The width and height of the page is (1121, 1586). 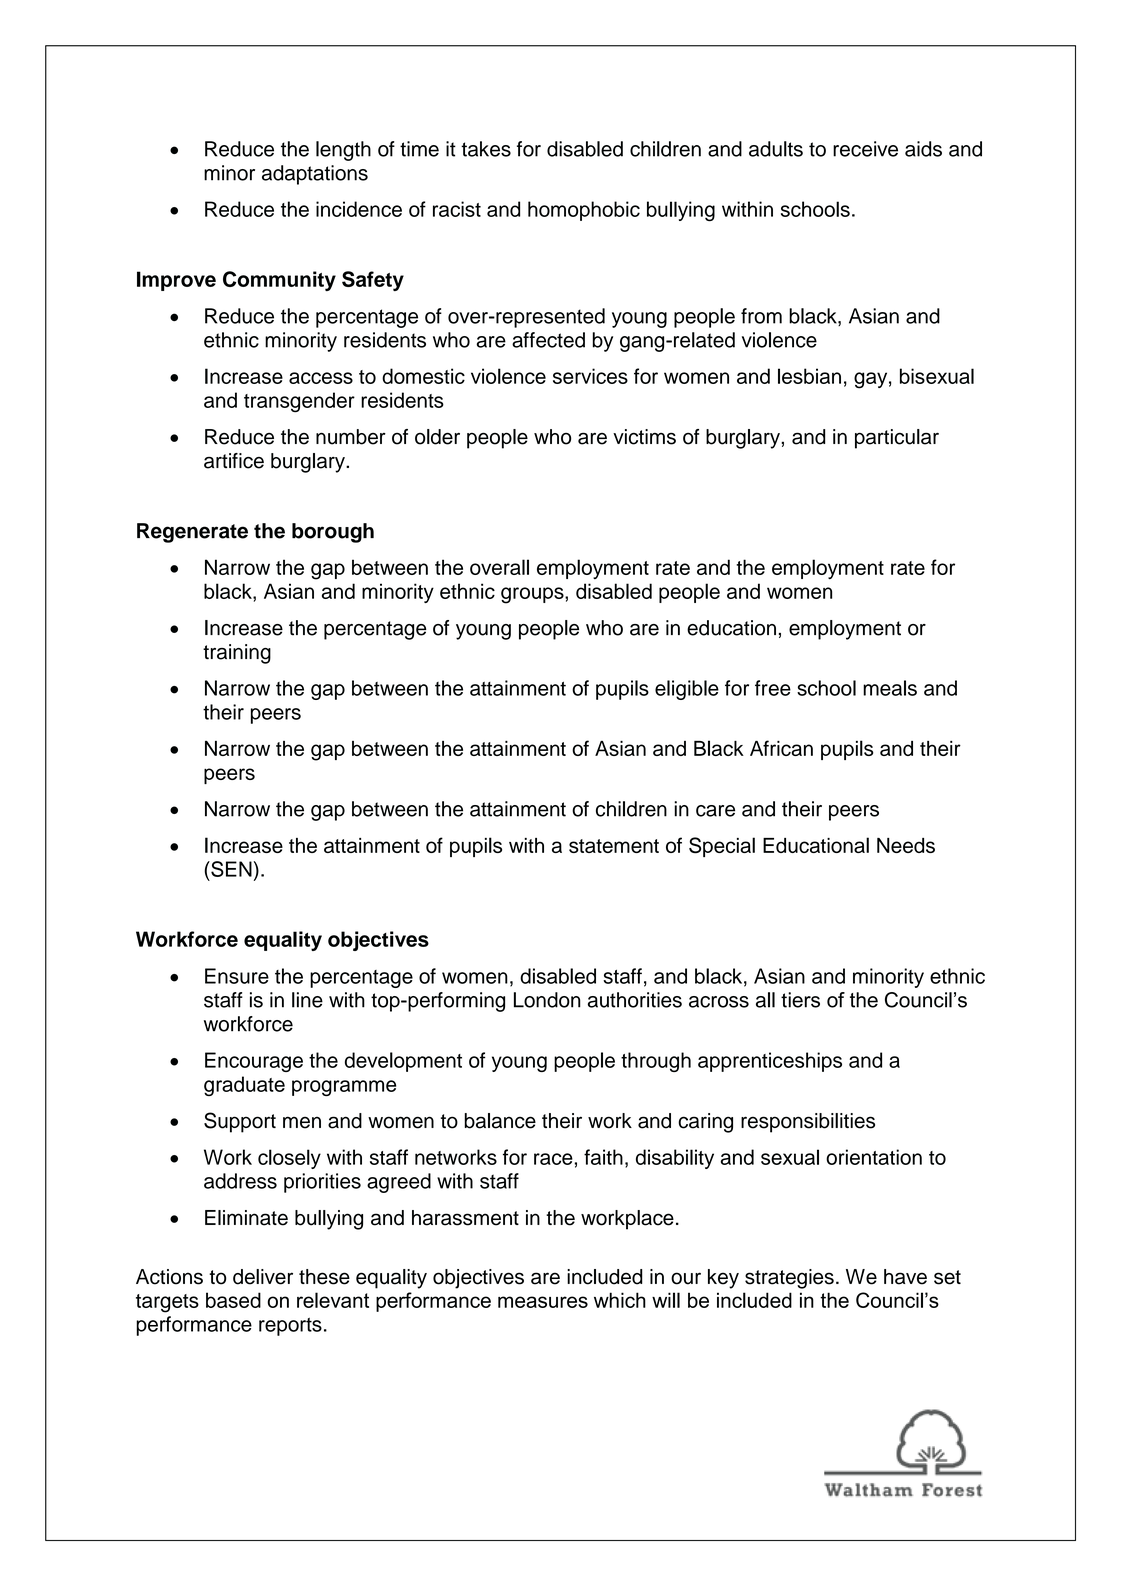 What do you see at coordinates (906, 845) in the page?
I see `Needs` at bounding box center [906, 845].
